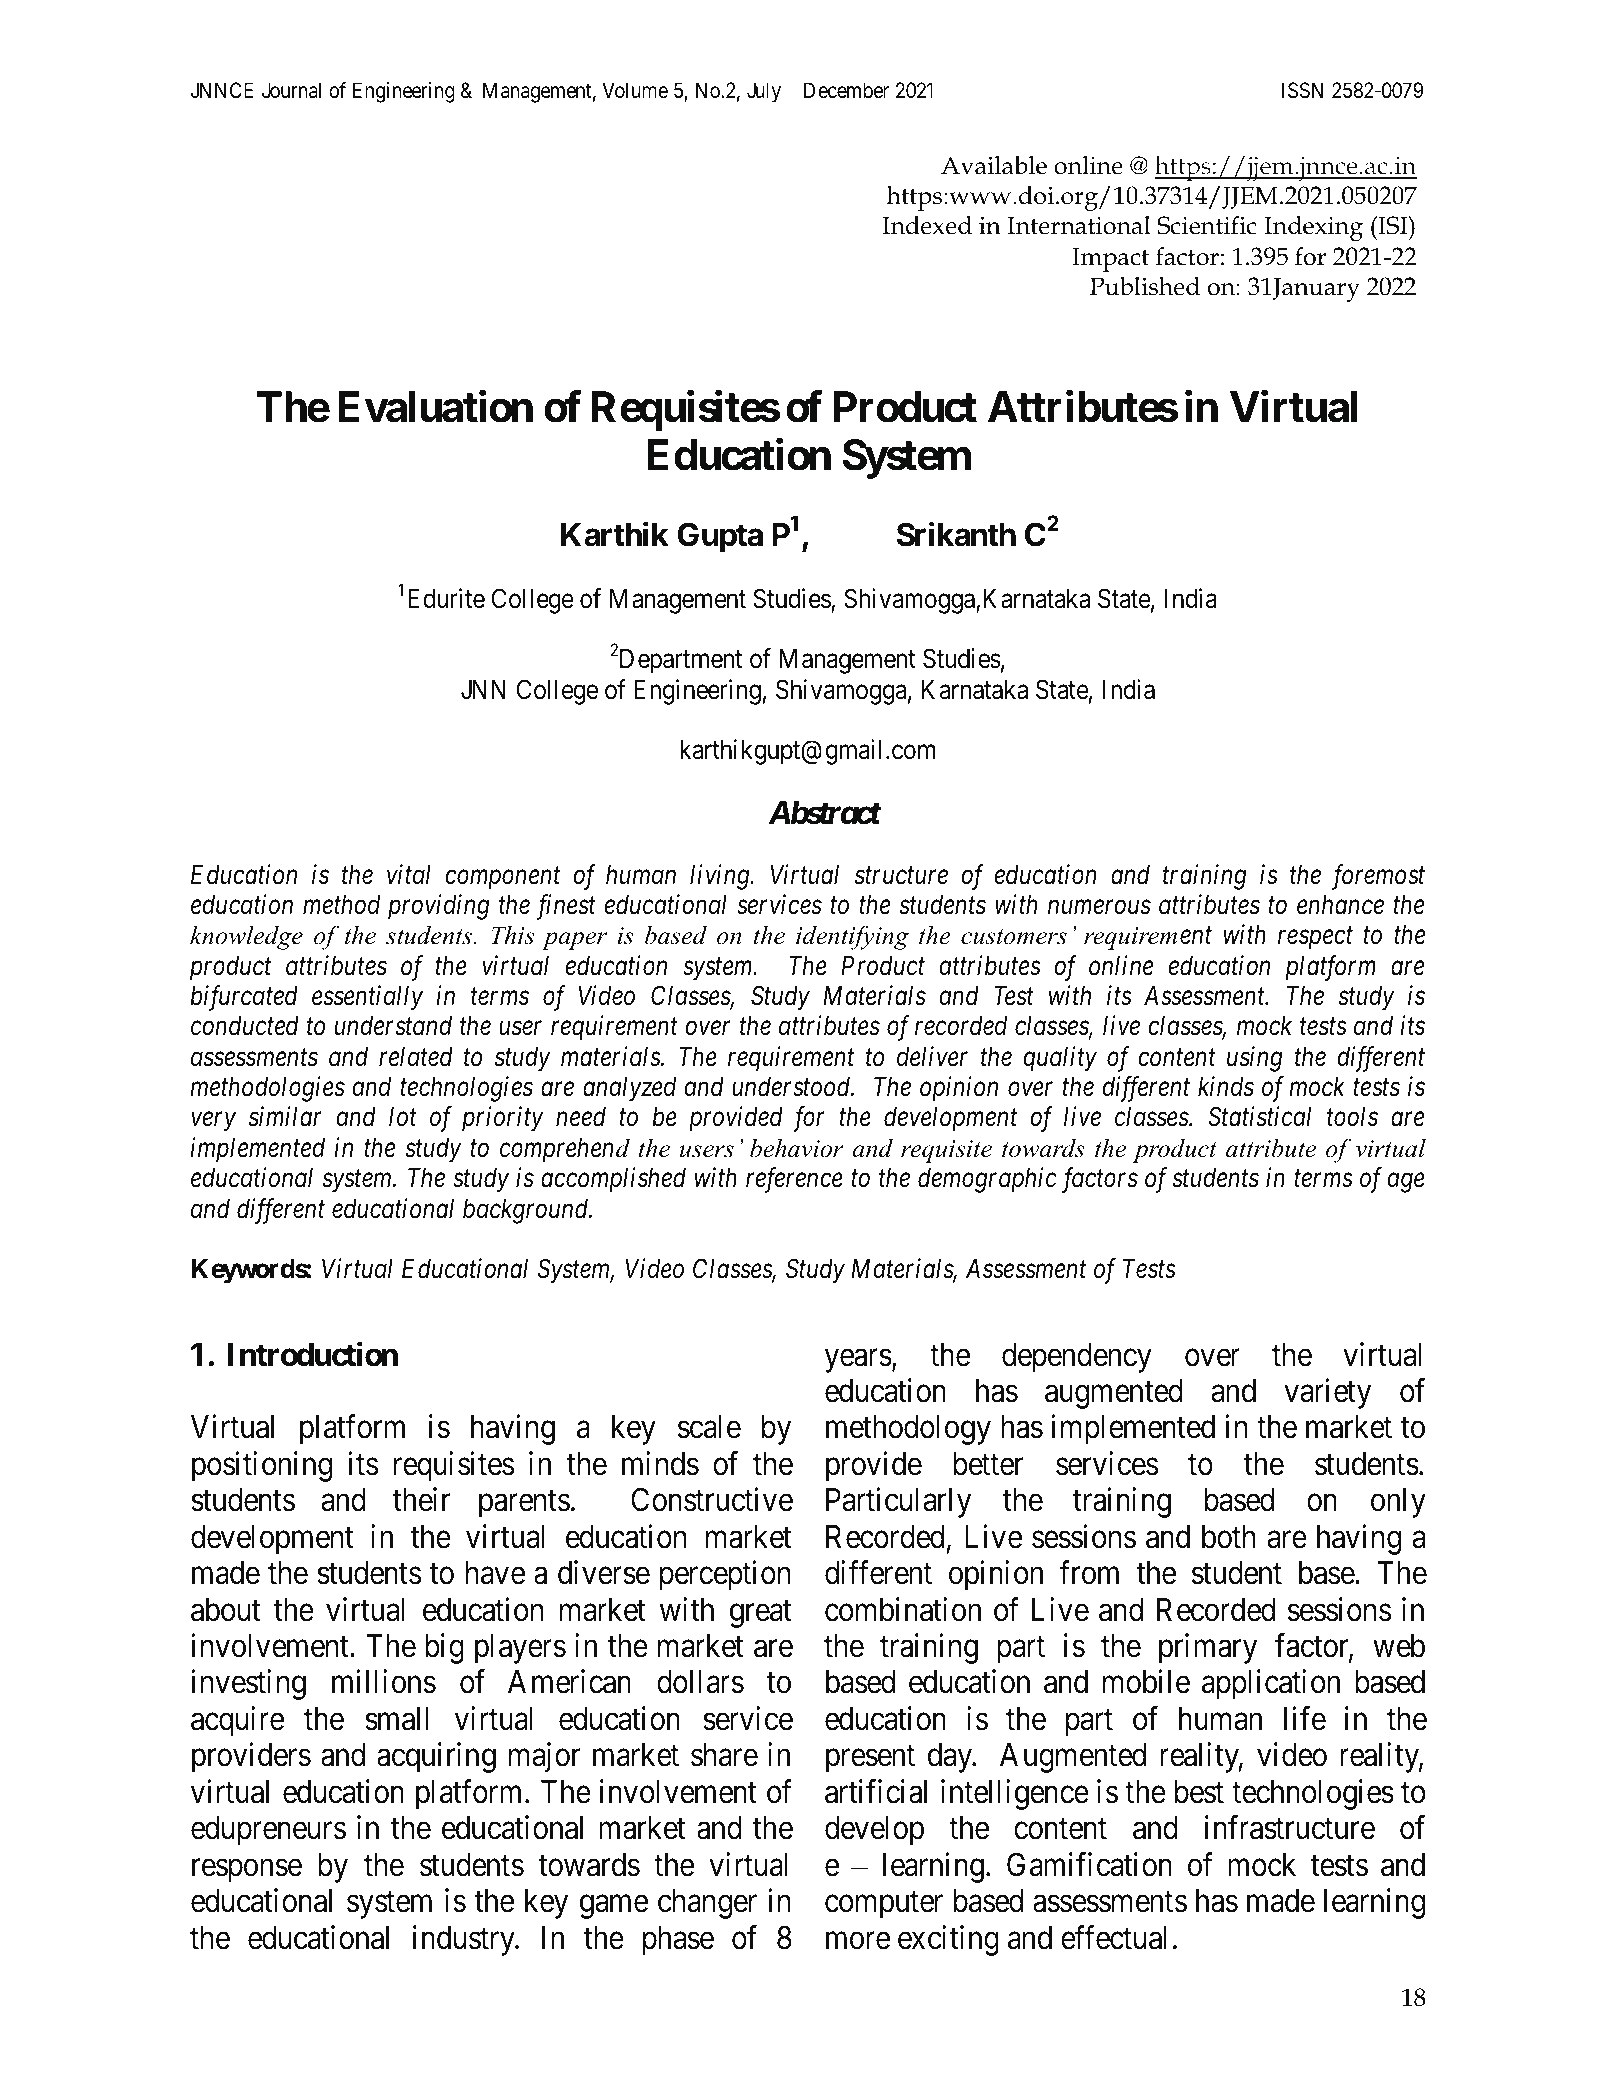  Describe the element at coordinates (291, 90) in the document. I see `Journal` at that location.
